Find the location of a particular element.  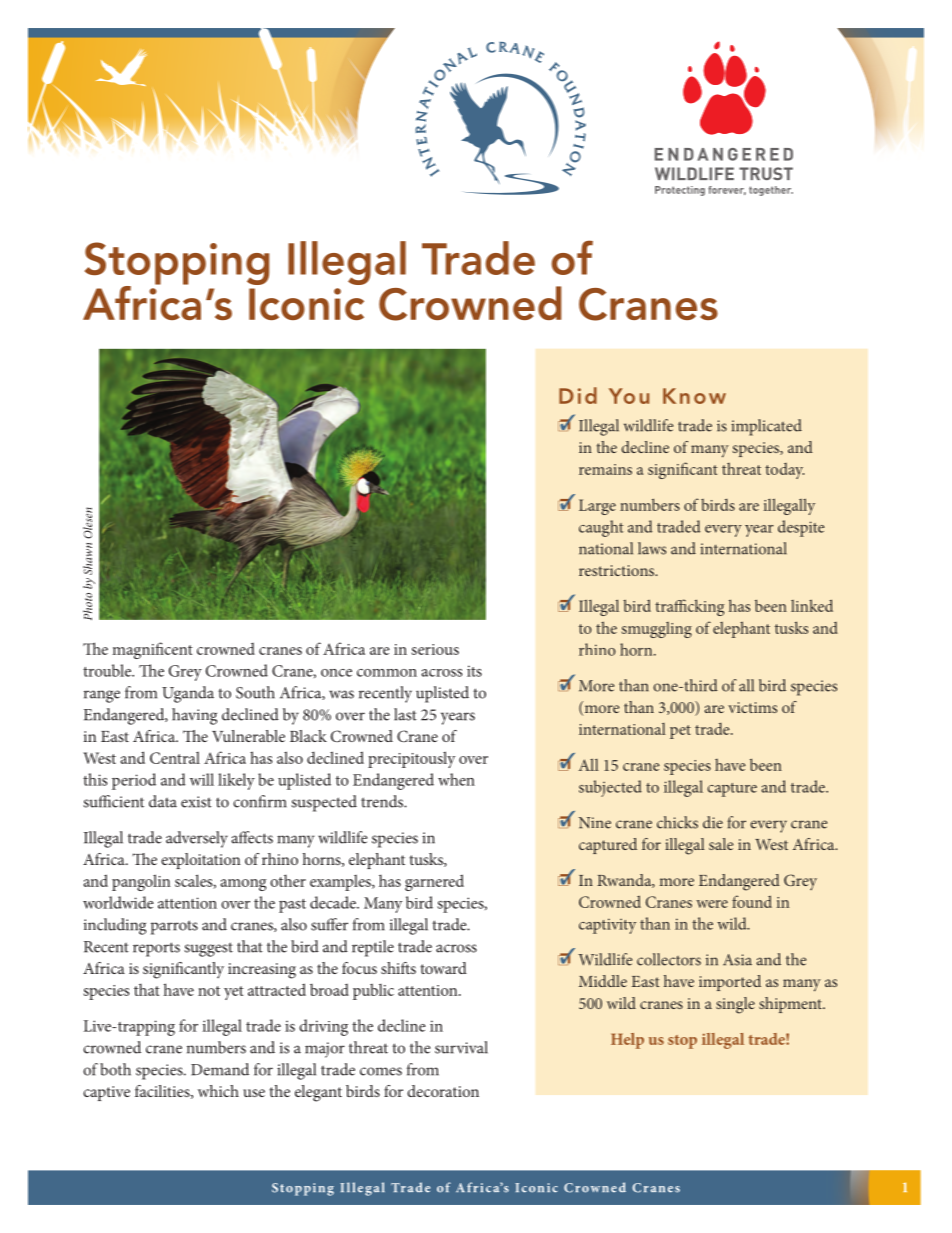

pet is located at coordinates (680, 732).
